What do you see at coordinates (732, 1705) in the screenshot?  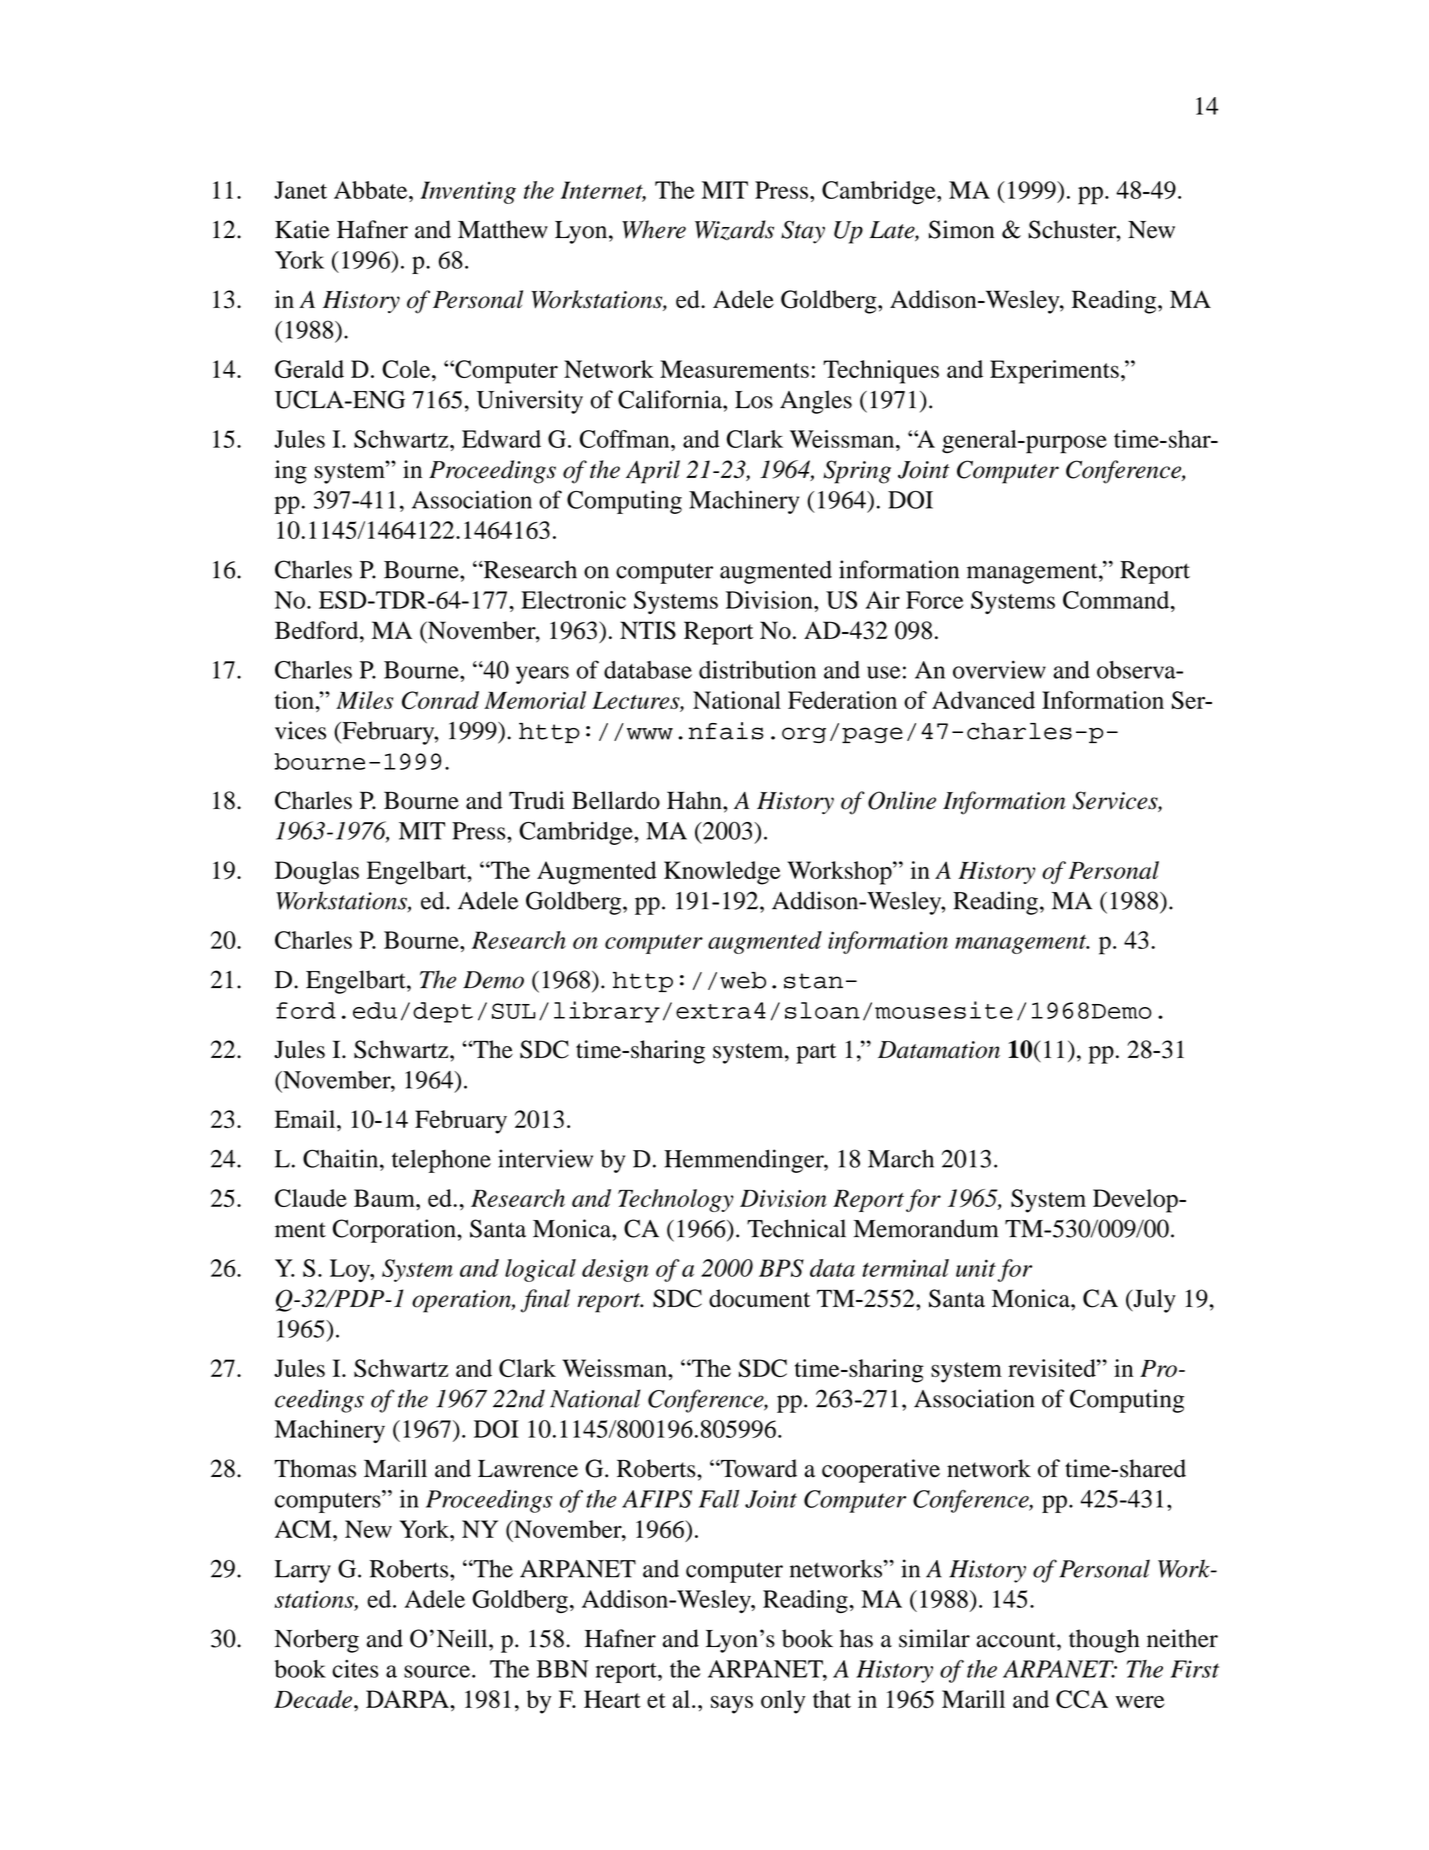 I see `says` at bounding box center [732, 1705].
